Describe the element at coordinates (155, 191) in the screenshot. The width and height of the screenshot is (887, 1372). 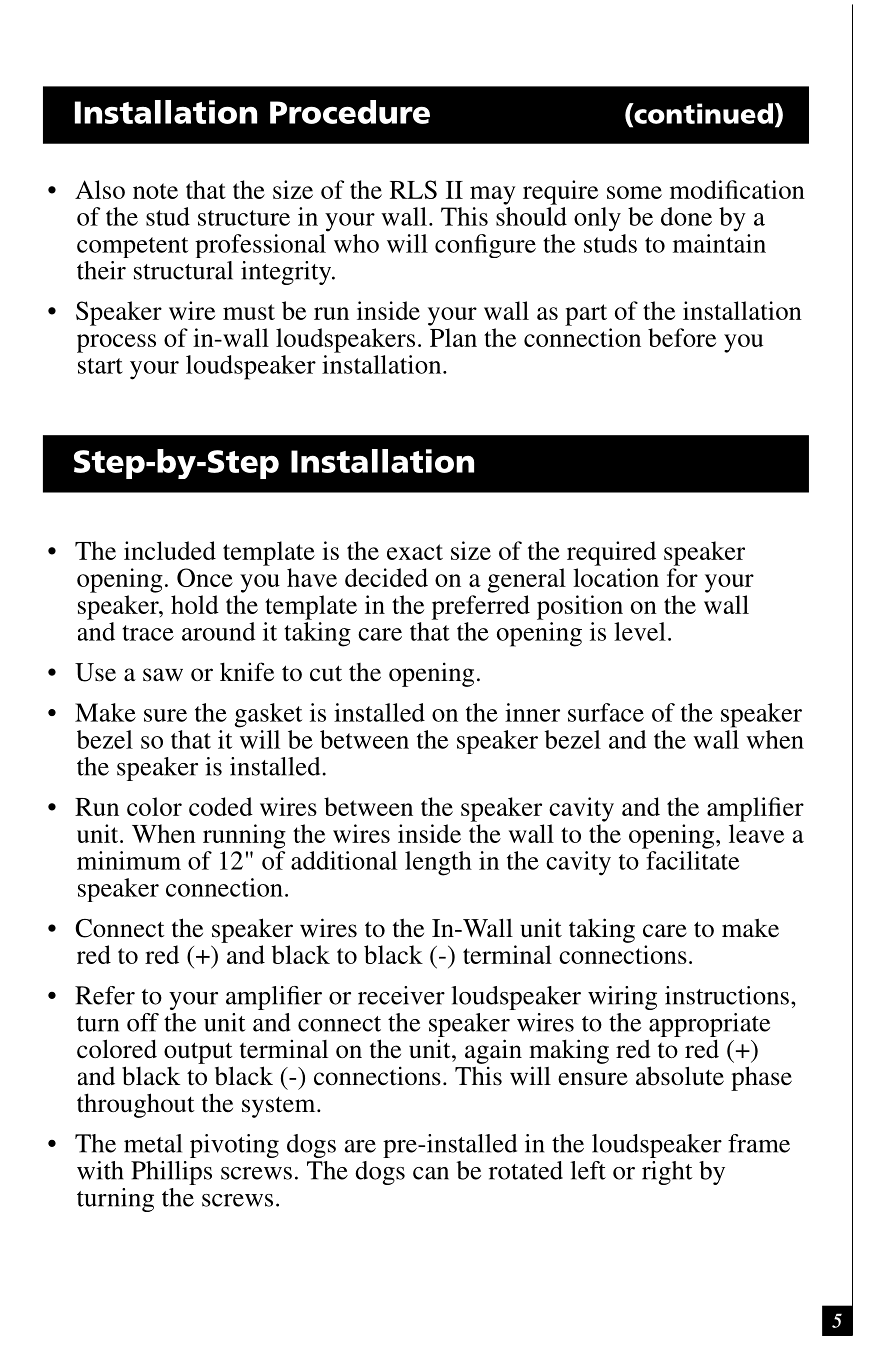
I see `note` at that location.
